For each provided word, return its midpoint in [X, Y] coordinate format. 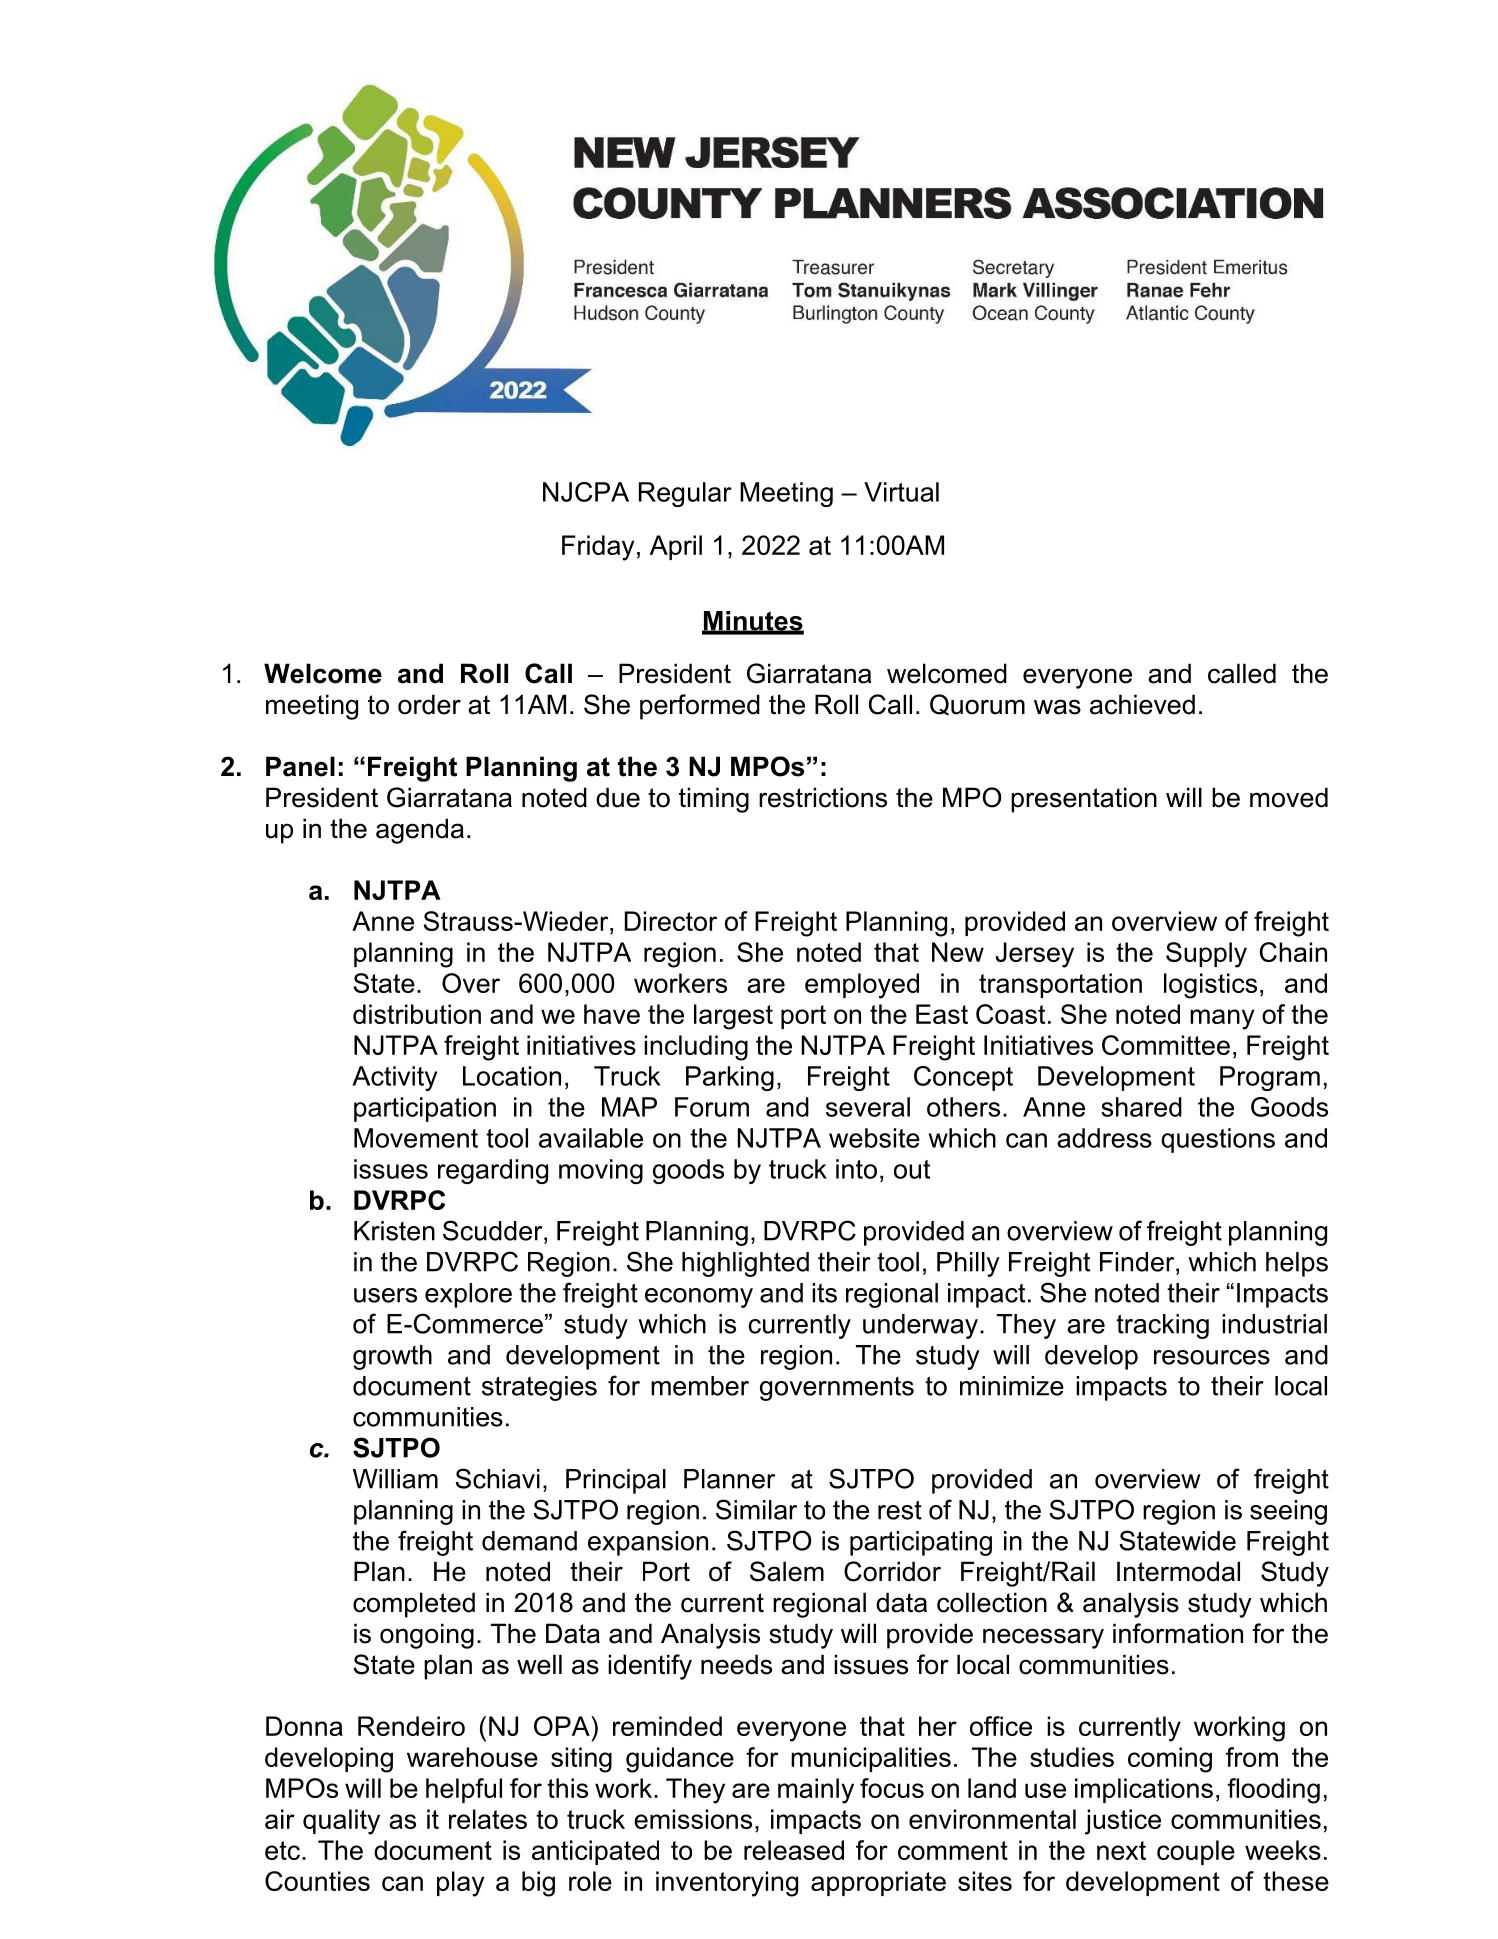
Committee [1166, 1045]
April [676, 547]
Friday [598, 548]
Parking [730, 1078]
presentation [1084, 800]
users [385, 1295]
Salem [787, 1571]
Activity [394, 1078]
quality [341, 1822]
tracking [1162, 1326]
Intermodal [1178, 1571]
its [824, 1293]
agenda [420, 831]
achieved [1142, 704]
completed [414, 1605]
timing [714, 800]
